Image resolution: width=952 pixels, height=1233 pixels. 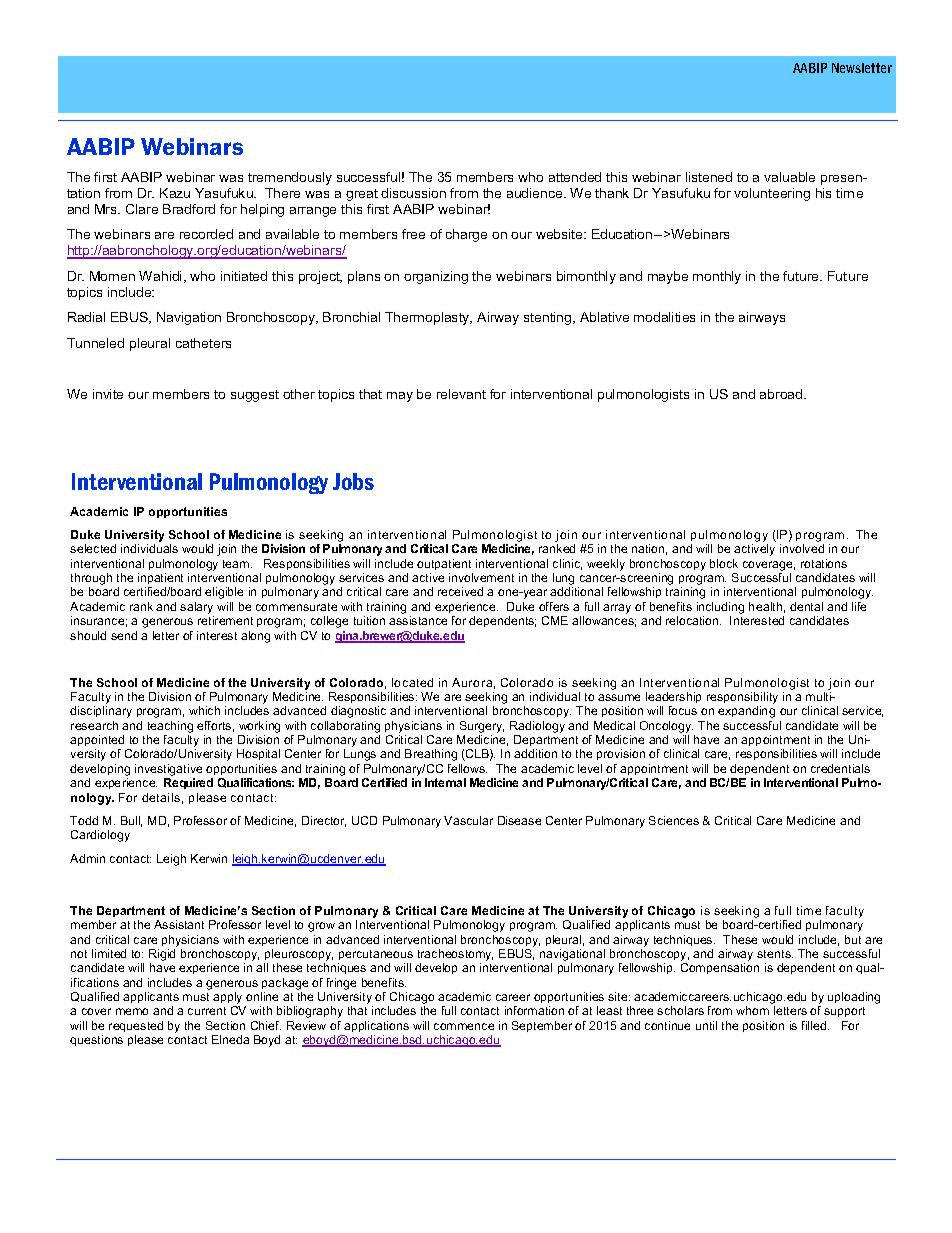 I want to click on dental, so click(x=806, y=606).
